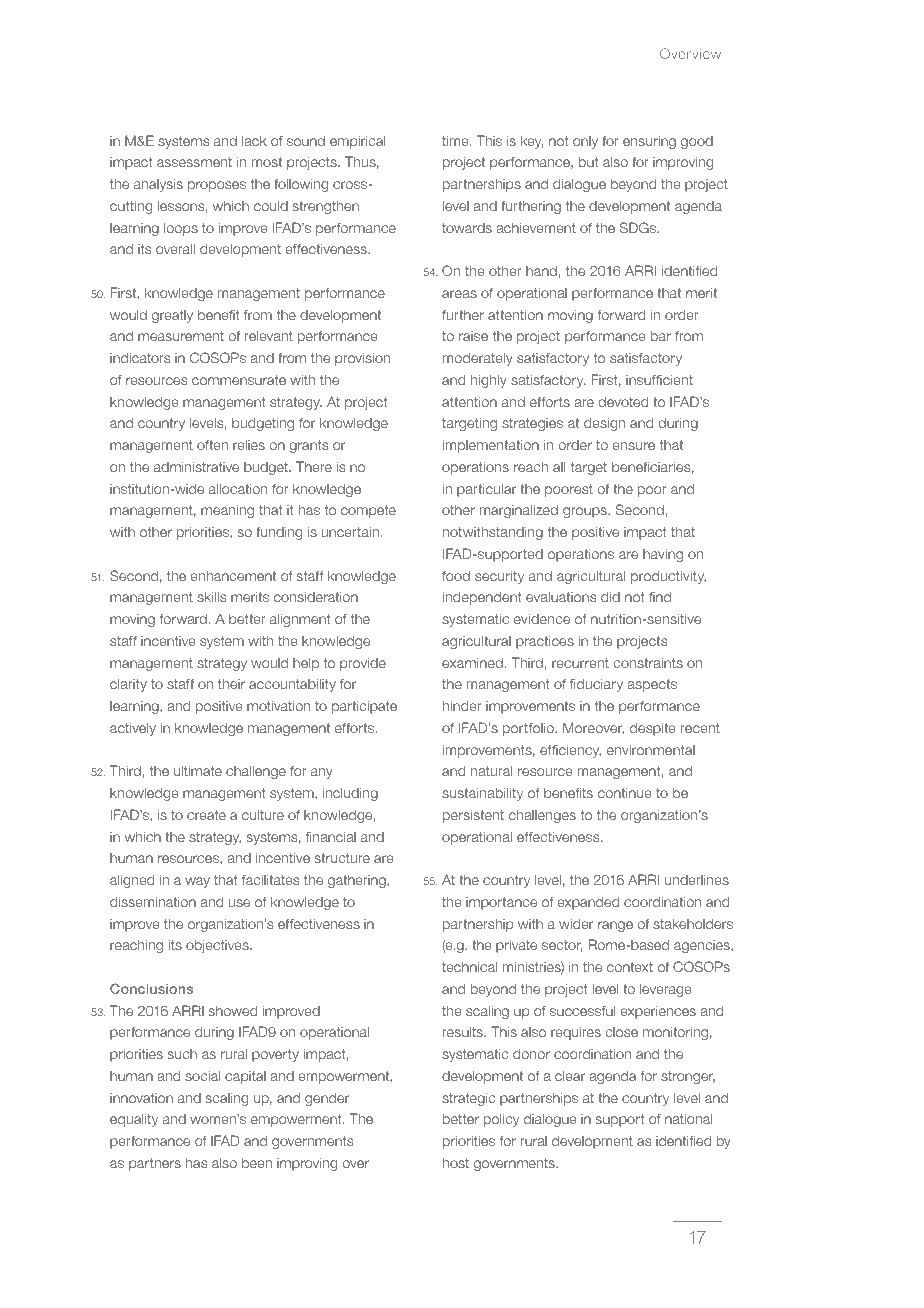 This page has height=1308, width=924. Describe the element at coordinates (456, 140) in the page. I see `time` at that location.
